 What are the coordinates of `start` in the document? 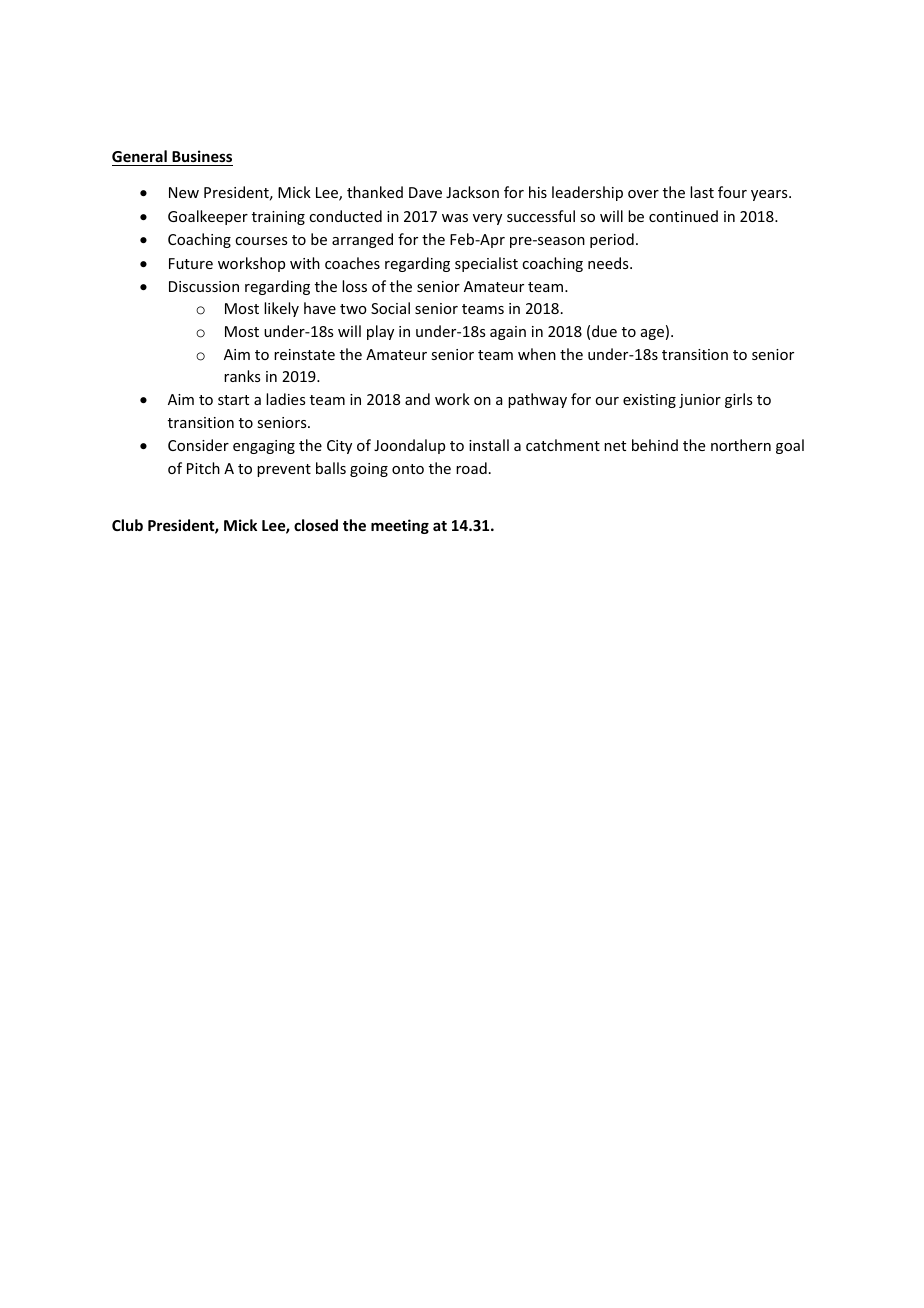 It's located at (233, 400).
